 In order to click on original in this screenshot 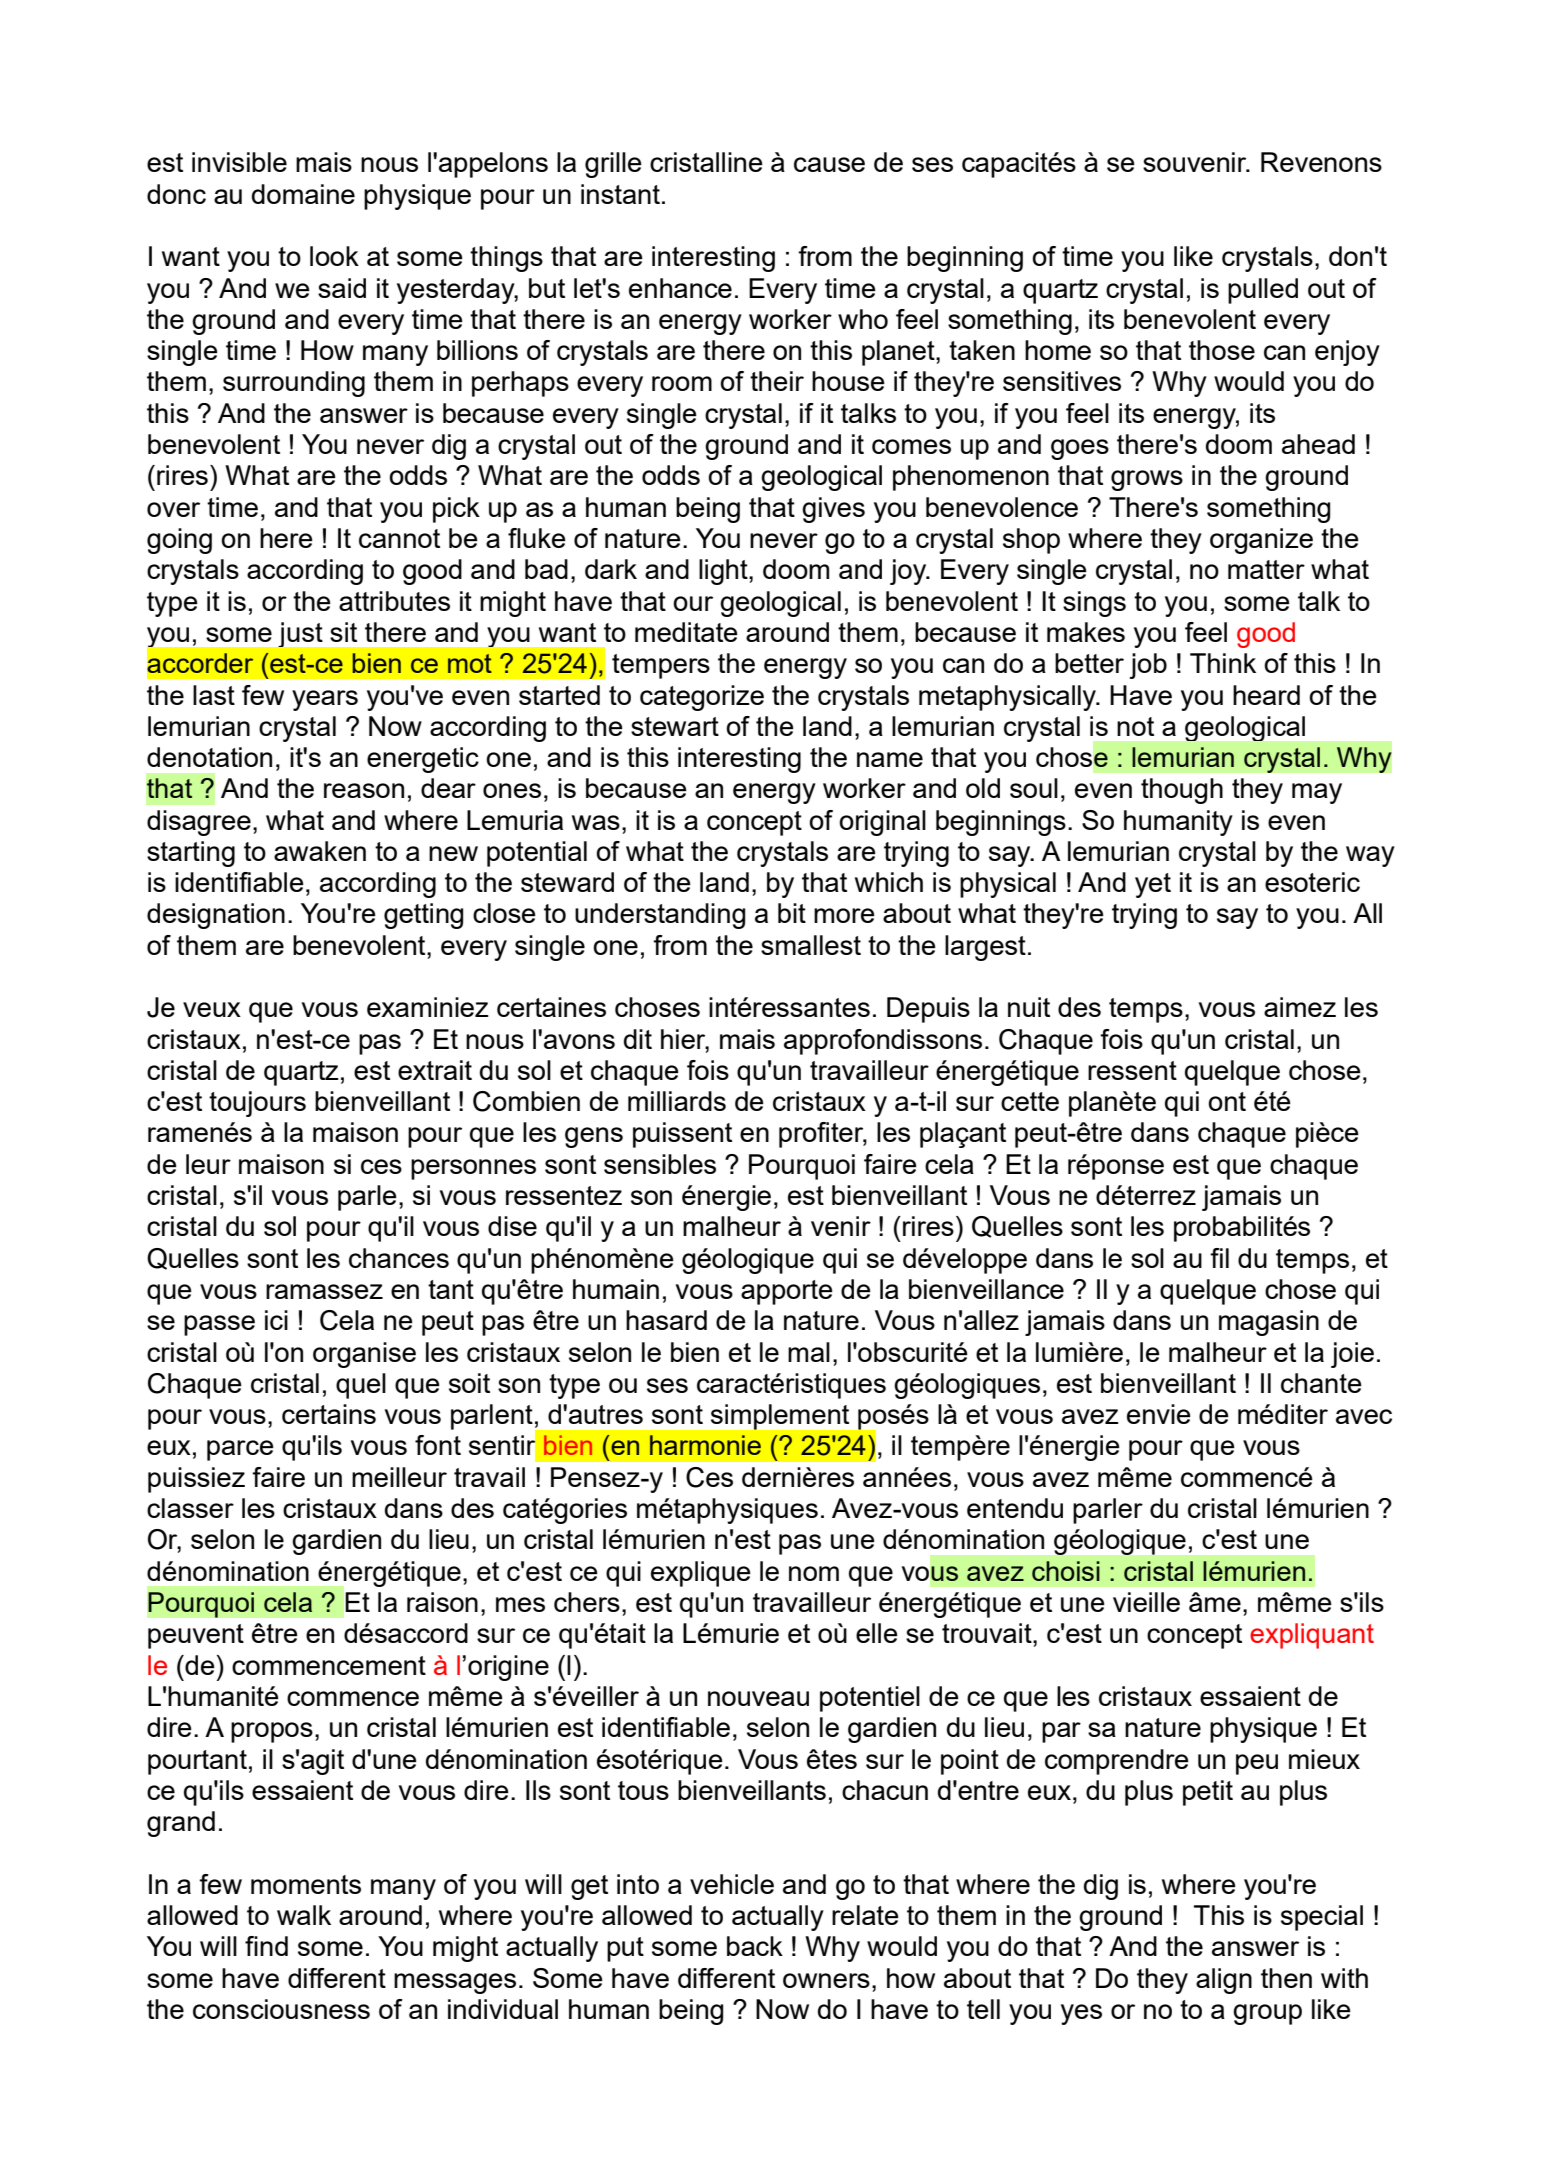, I will do `click(882, 823)`.
